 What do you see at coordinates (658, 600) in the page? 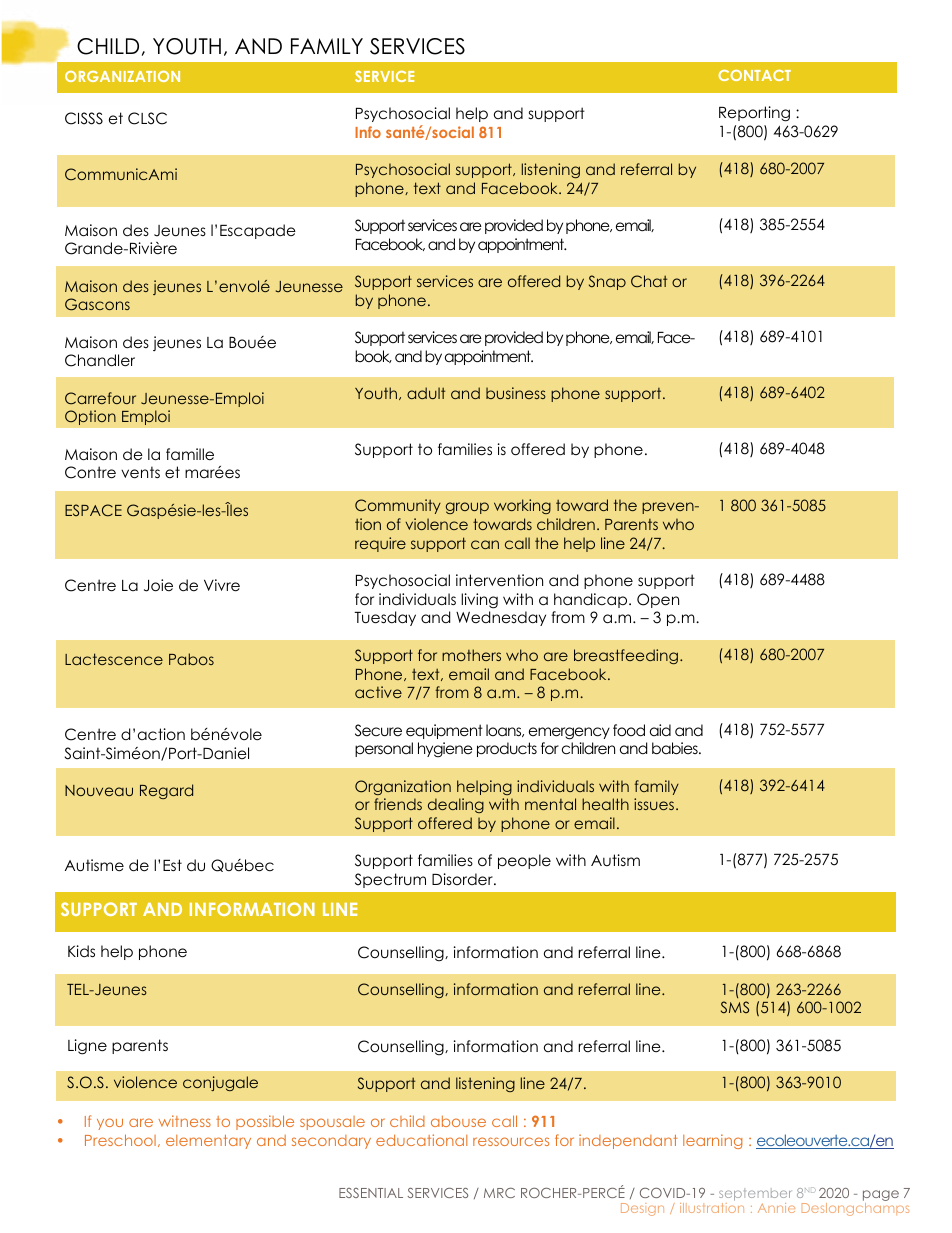
I see `Open` at bounding box center [658, 600].
